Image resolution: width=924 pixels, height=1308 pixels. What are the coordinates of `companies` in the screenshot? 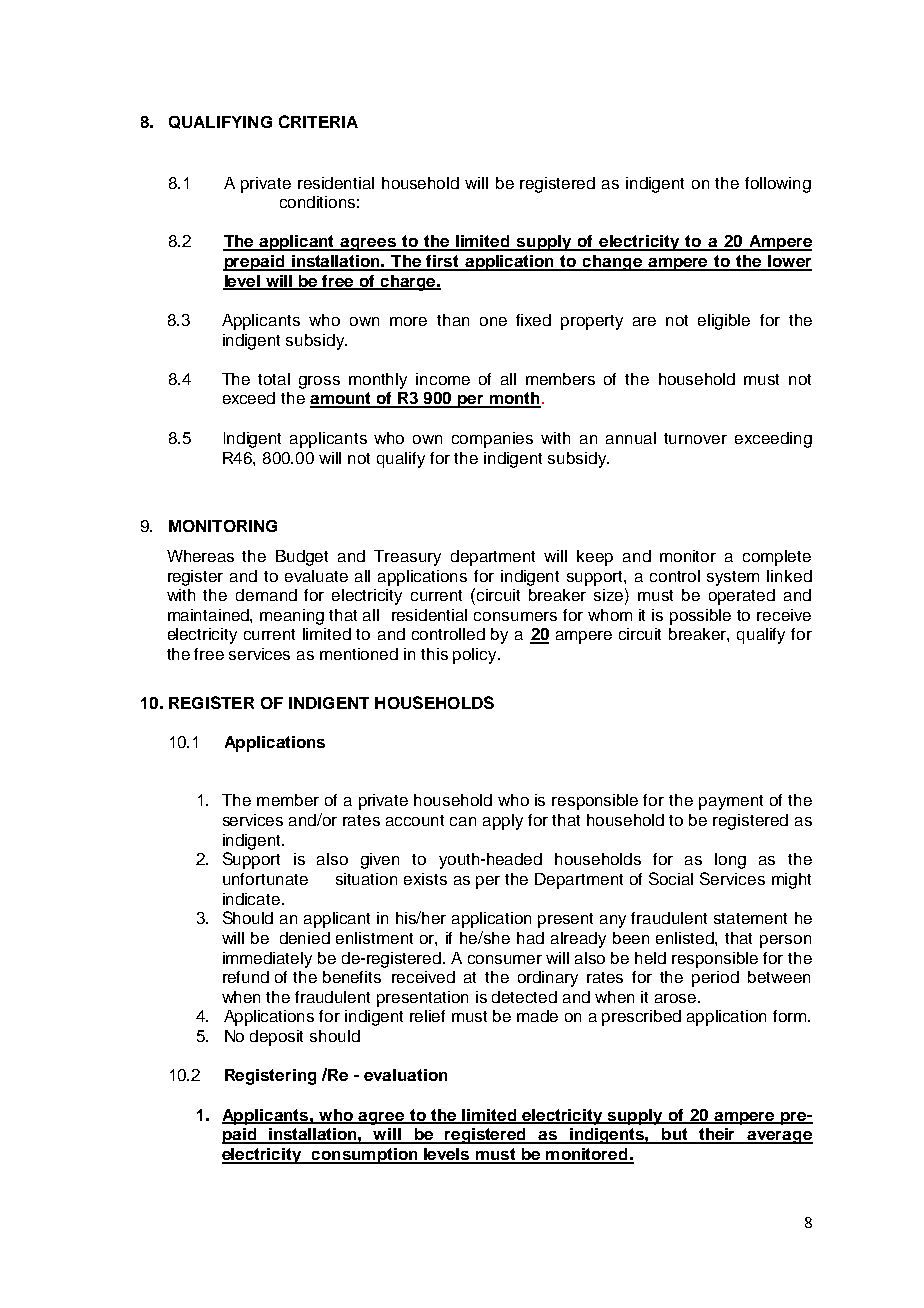 It's located at (492, 440).
